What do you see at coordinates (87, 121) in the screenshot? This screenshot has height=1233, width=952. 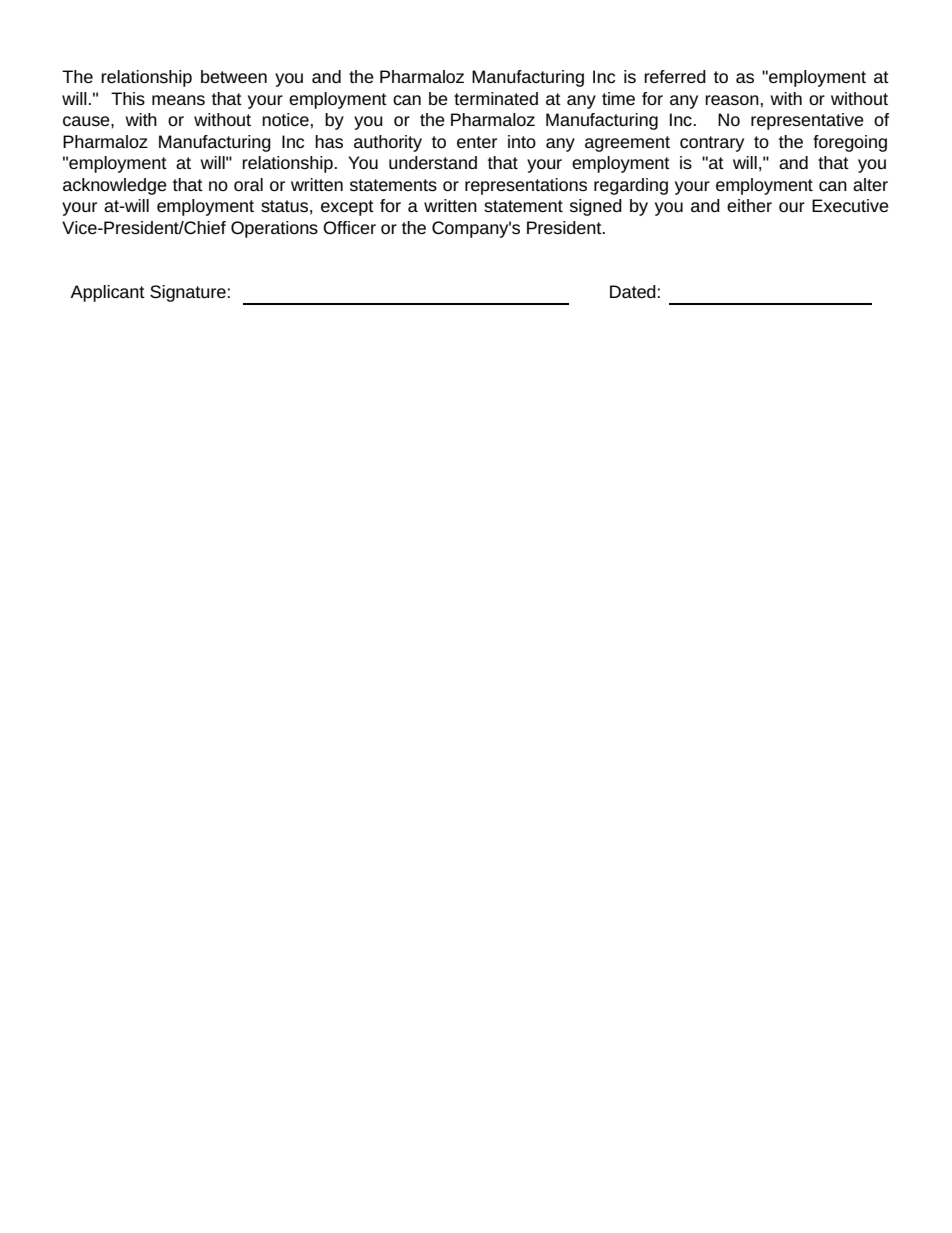 I see `cause` at bounding box center [87, 121].
